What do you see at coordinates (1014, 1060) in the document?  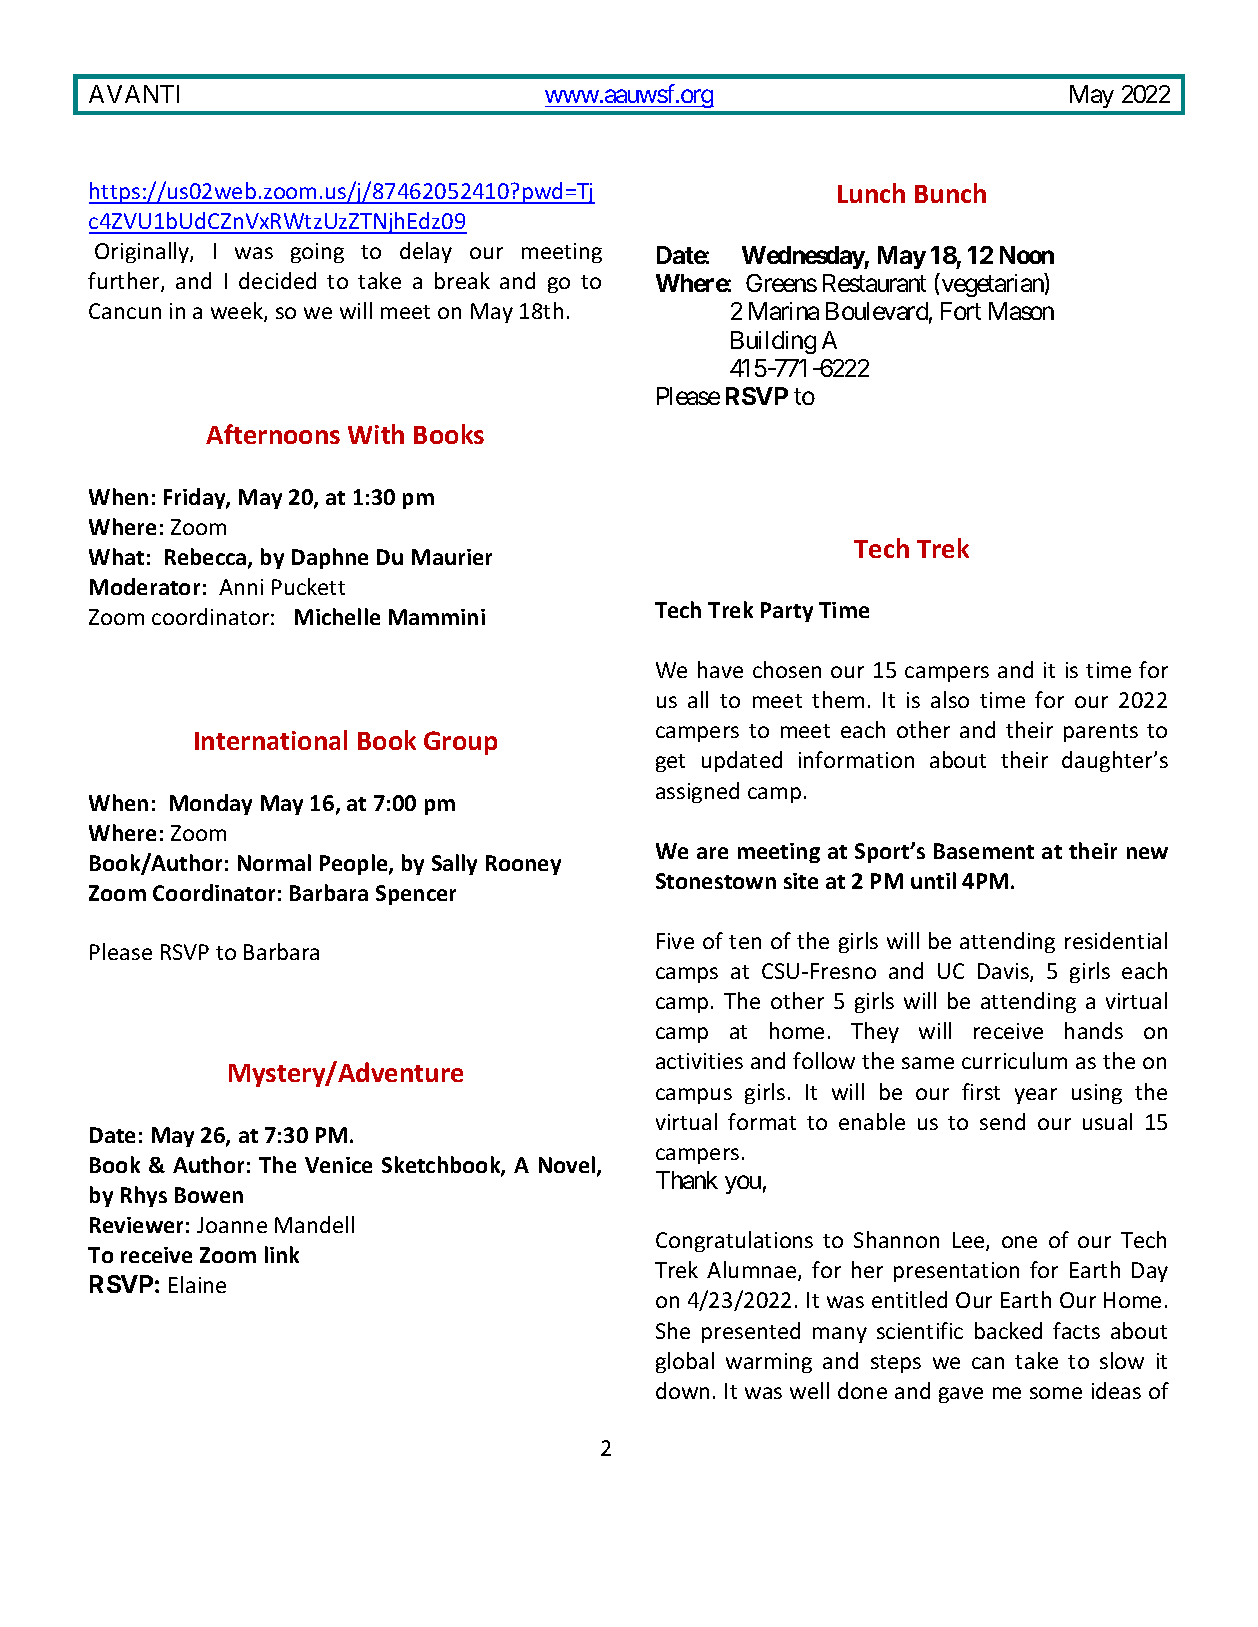 I see `curriculum` at bounding box center [1014, 1060].
